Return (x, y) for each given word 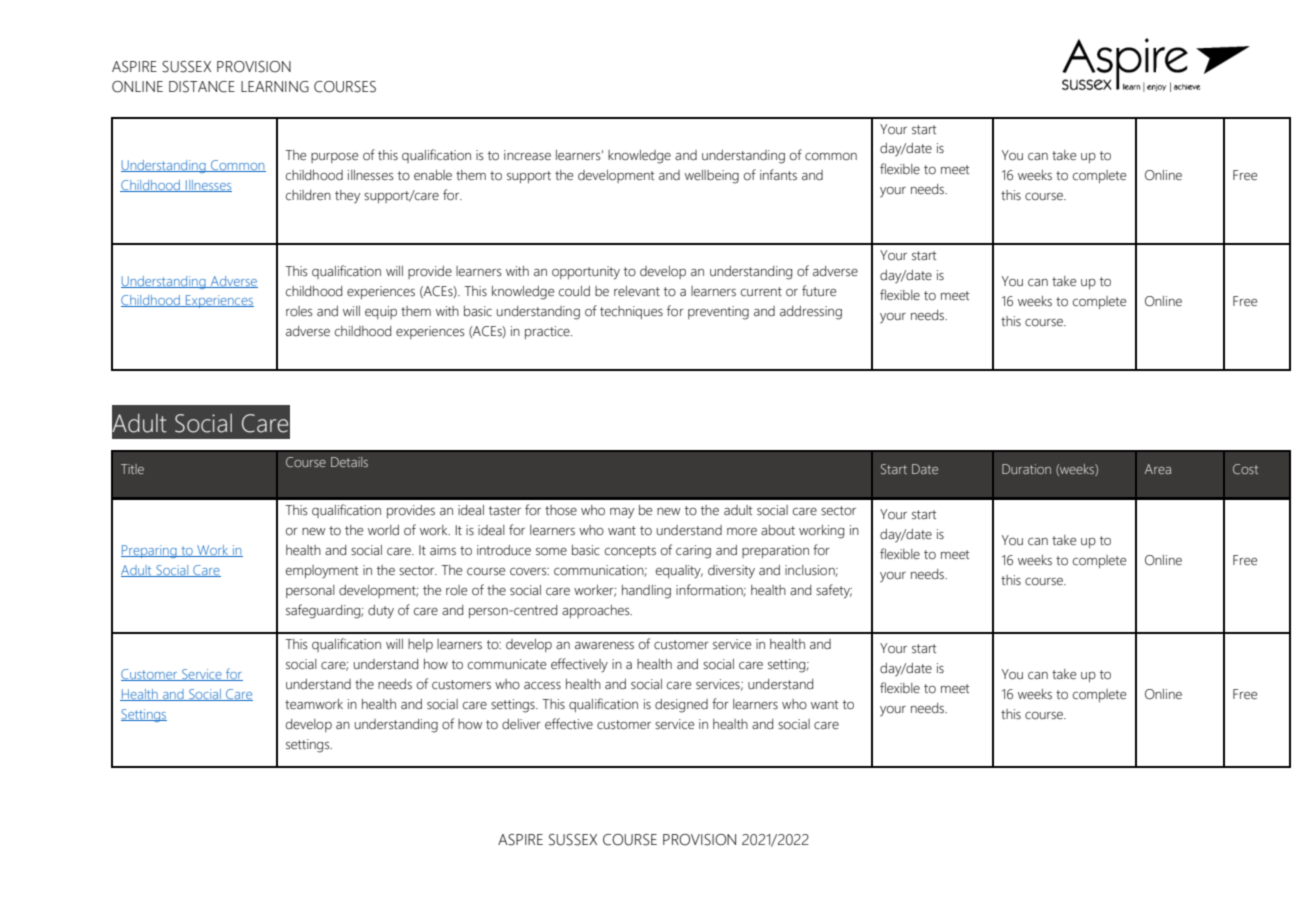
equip (381, 312)
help (420, 645)
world (383, 530)
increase (527, 155)
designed (681, 706)
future (819, 291)
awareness (604, 646)
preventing (718, 313)
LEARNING (275, 87)
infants (778, 175)
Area (1158, 469)
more (742, 532)
